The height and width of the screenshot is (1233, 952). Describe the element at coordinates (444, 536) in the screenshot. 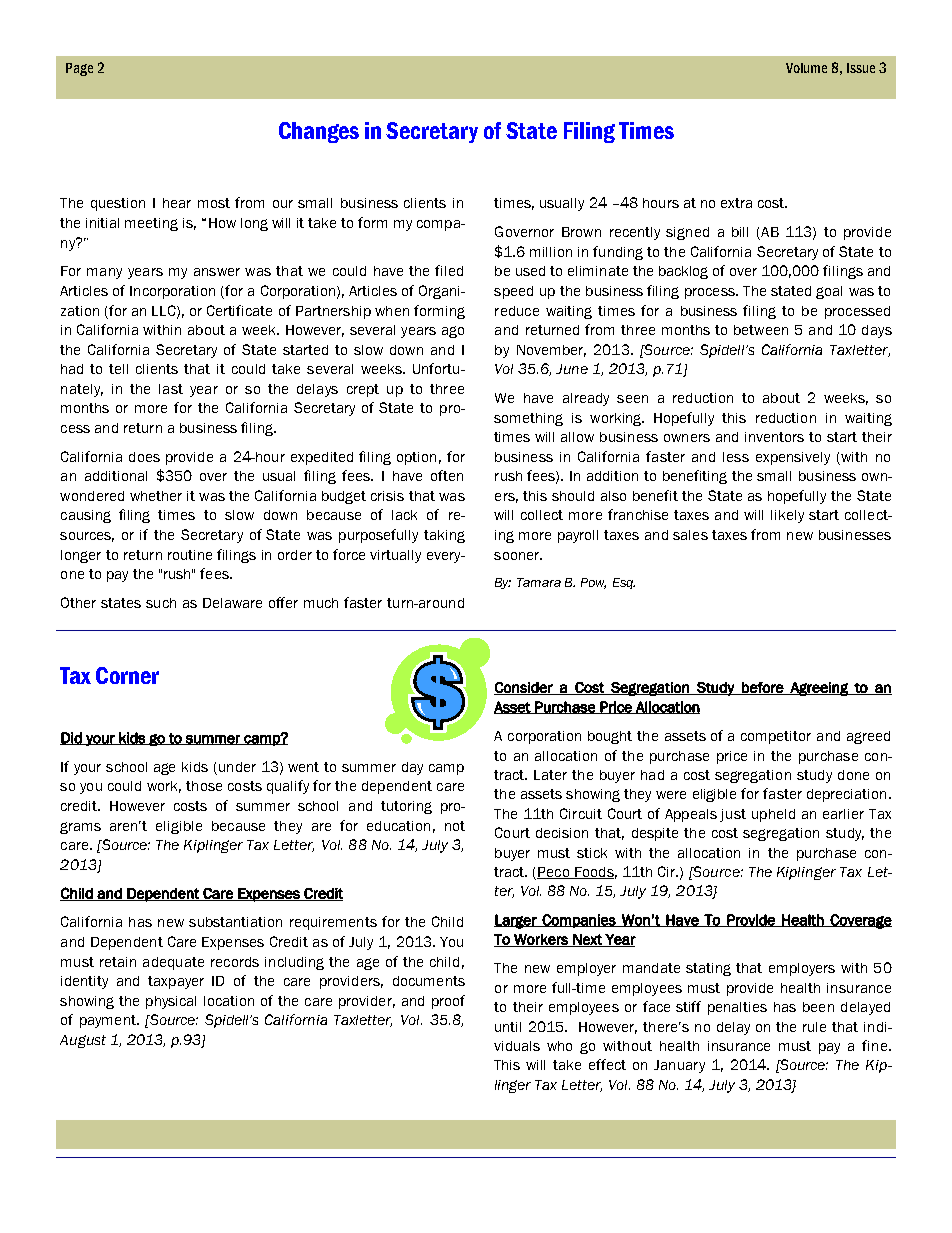

I see `taking` at that location.
